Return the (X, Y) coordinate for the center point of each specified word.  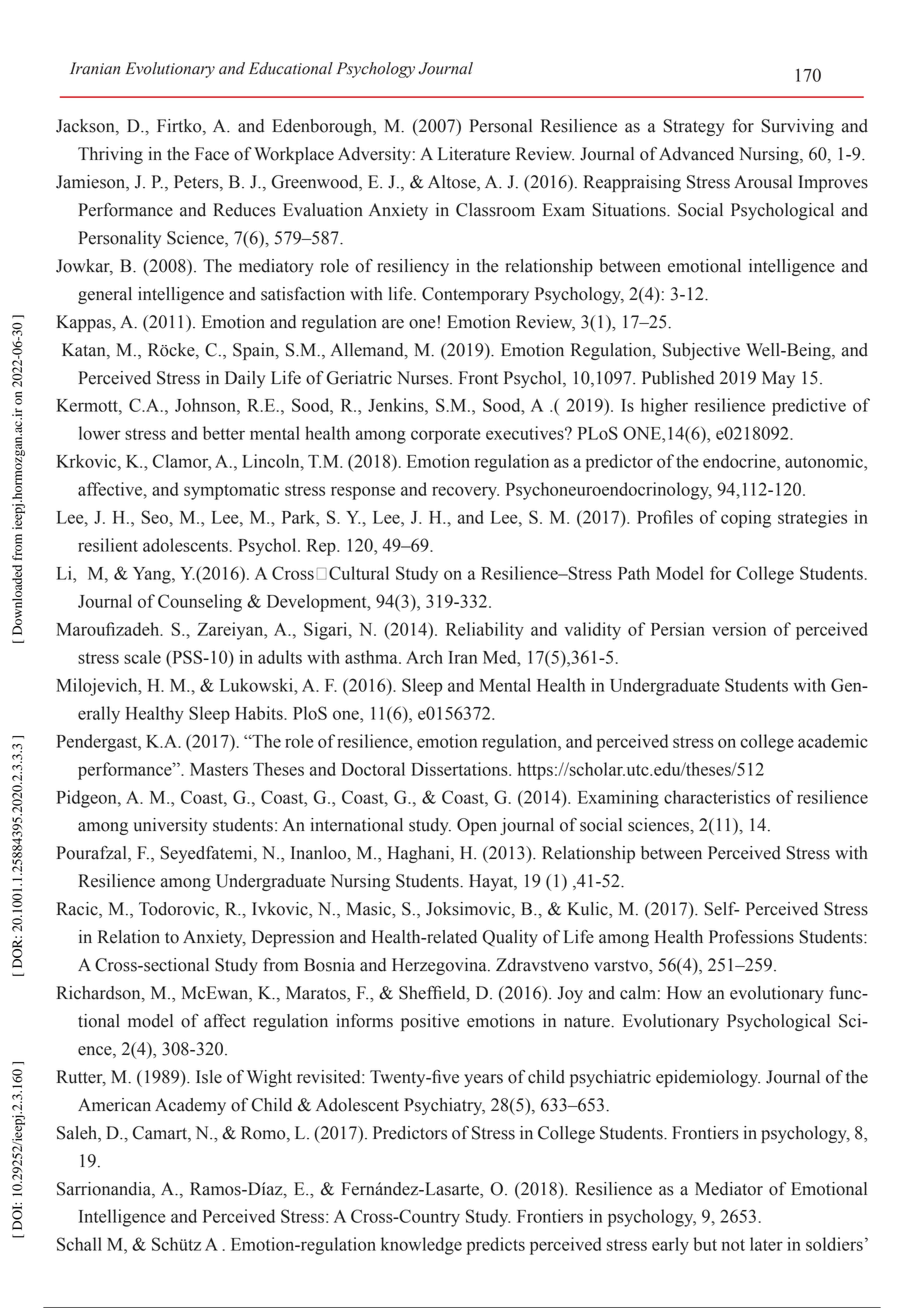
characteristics (717, 797)
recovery (465, 493)
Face (212, 154)
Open (477, 826)
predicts (496, 1246)
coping (746, 519)
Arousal (763, 182)
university (170, 826)
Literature (474, 154)
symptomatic (231, 491)
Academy (190, 1106)
